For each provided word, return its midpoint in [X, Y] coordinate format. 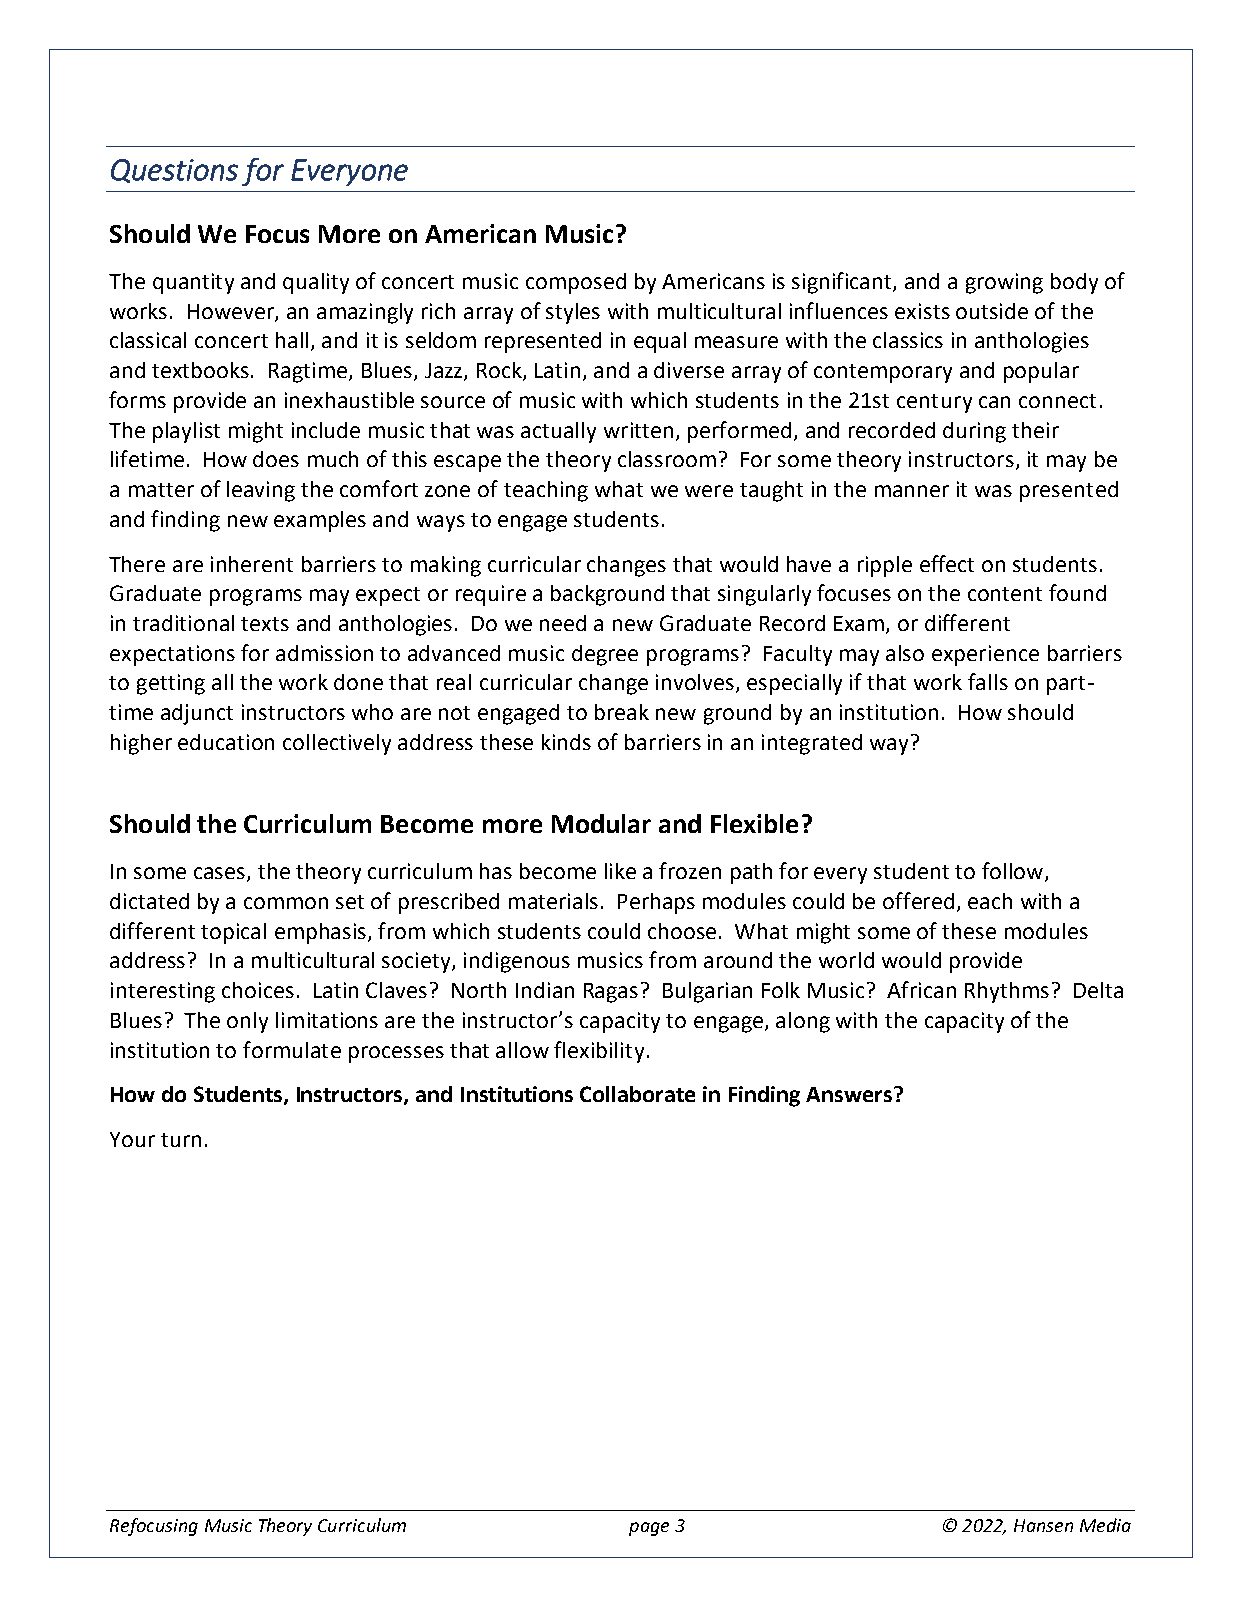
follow [1014, 872]
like [620, 871]
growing [1004, 283]
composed [576, 283]
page [649, 1529]
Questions [174, 171]
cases [221, 874]
